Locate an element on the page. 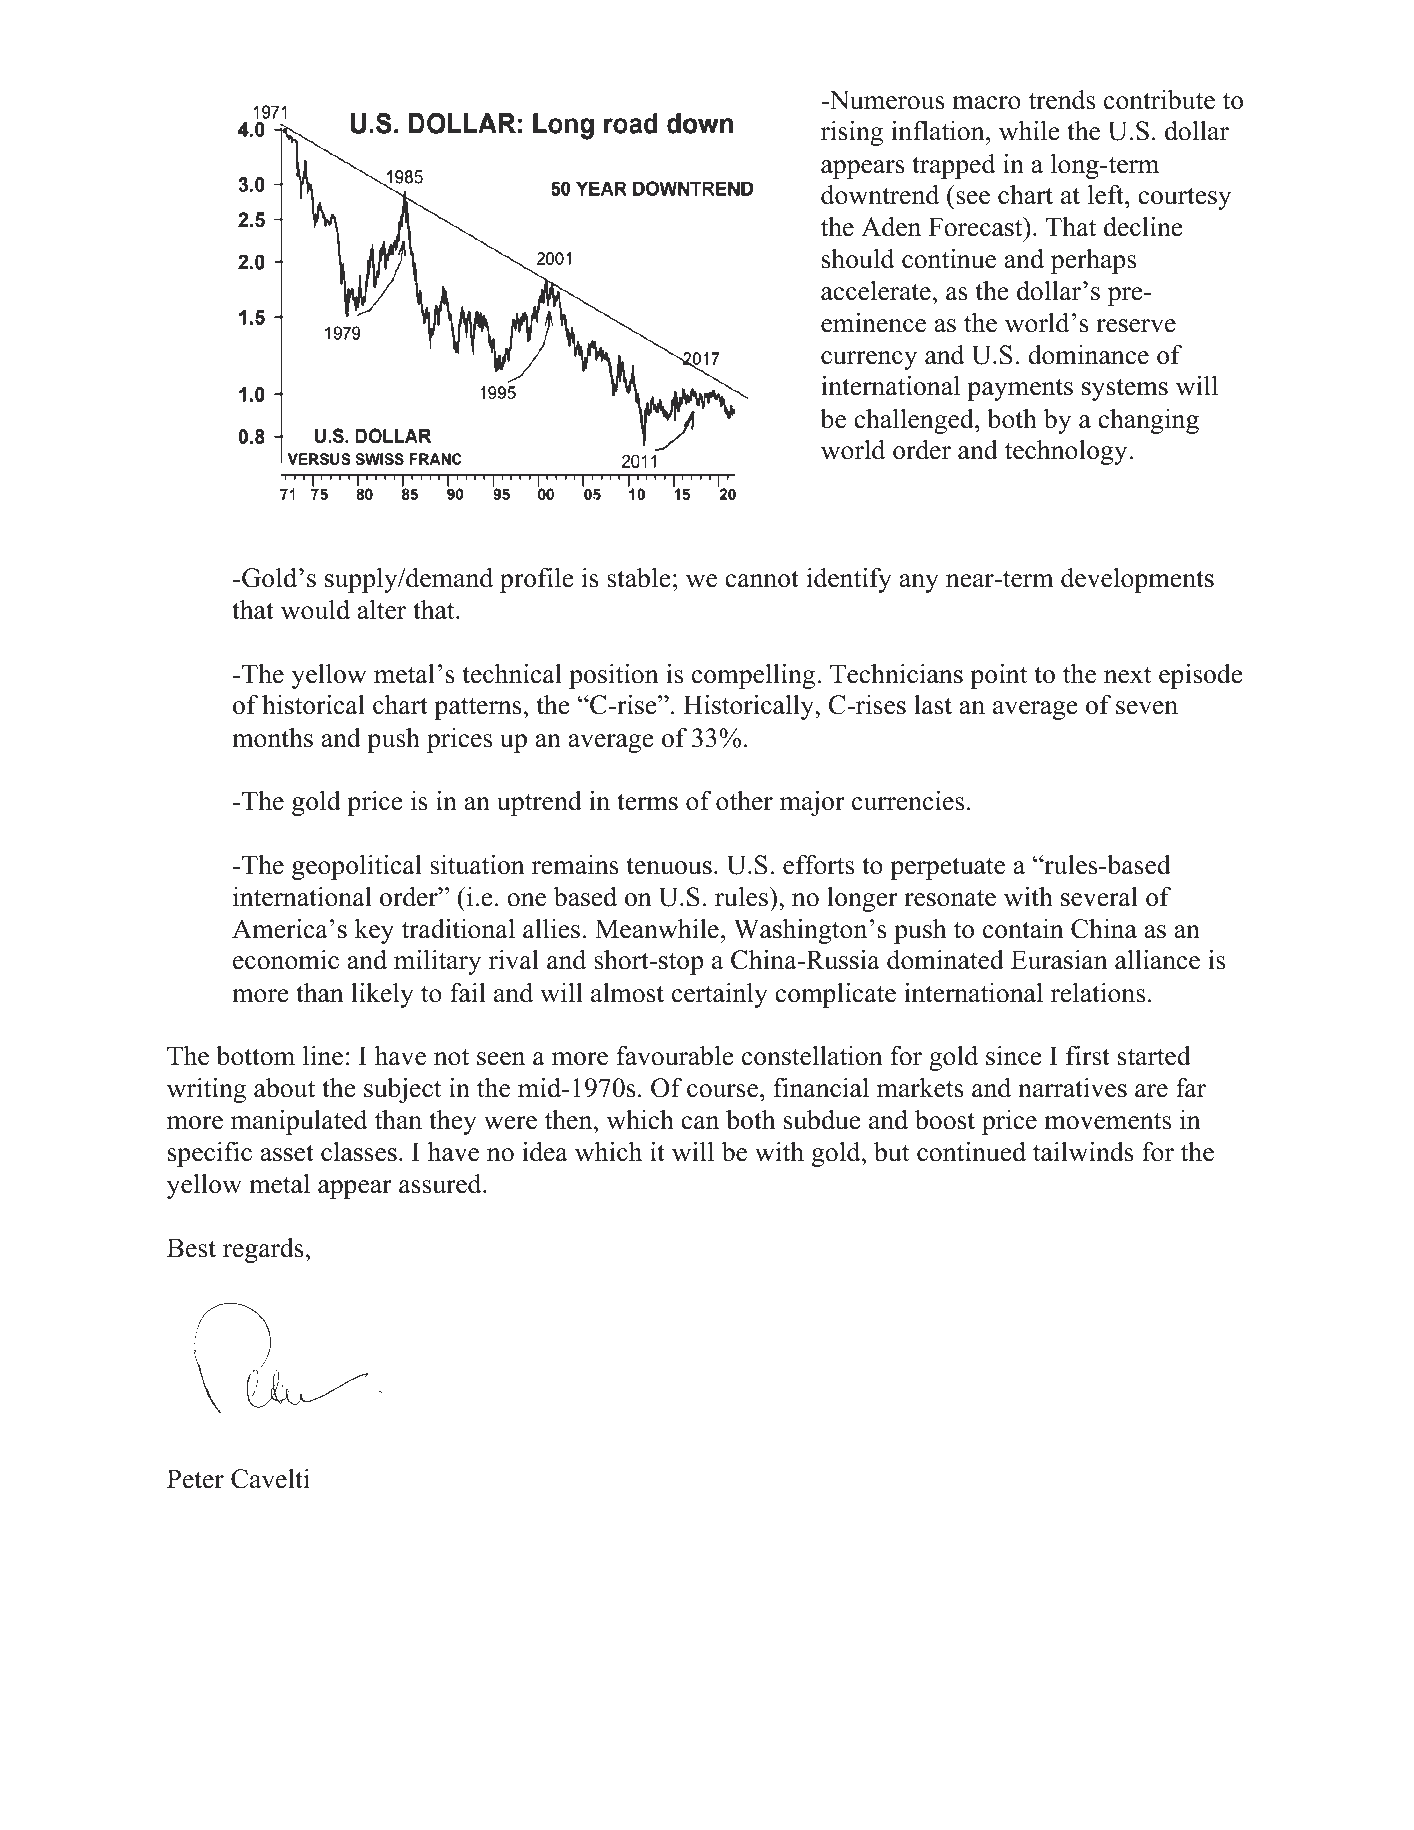  Numerous is located at coordinates (886, 100).
